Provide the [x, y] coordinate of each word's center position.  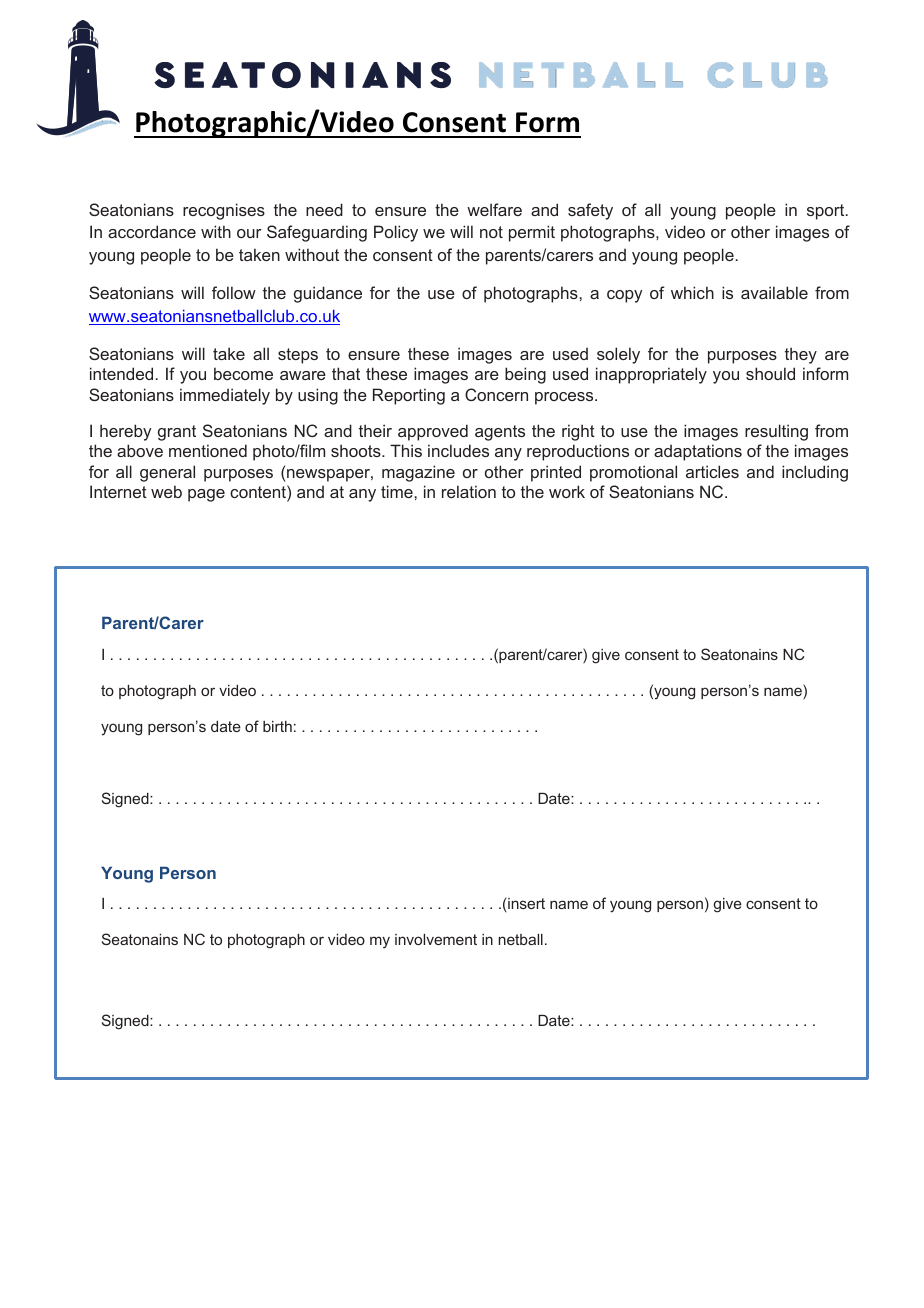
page [206, 495]
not [491, 232]
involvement [436, 939]
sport [827, 212]
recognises [224, 211]
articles [712, 471]
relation [469, 491]
